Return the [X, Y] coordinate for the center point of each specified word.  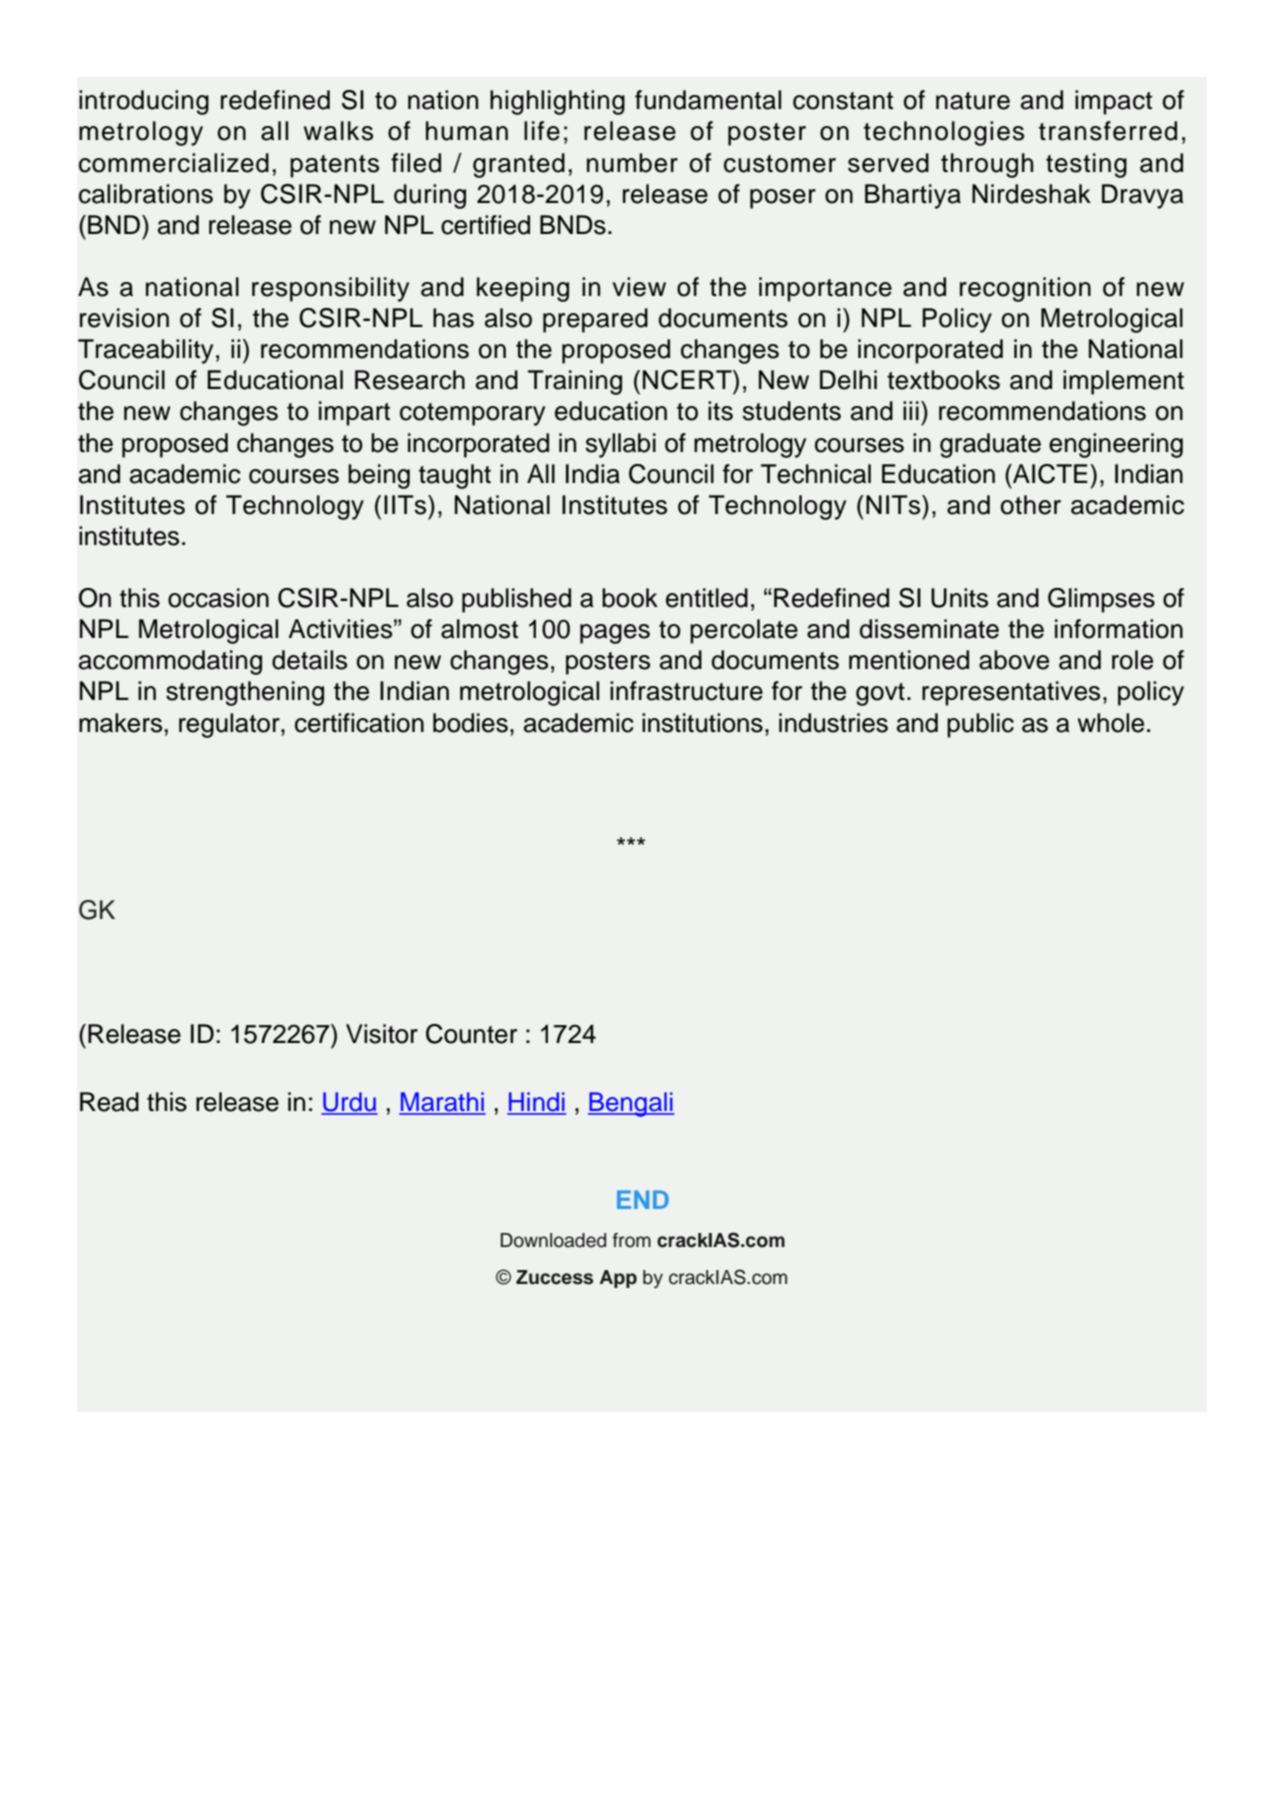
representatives [1011, 693]
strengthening [245, 693]
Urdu [349, 1103]
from [632, 1240]
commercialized [174, 163]
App [618, 1279]
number [632, 163]
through [987, 165]
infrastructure [686, 691]
